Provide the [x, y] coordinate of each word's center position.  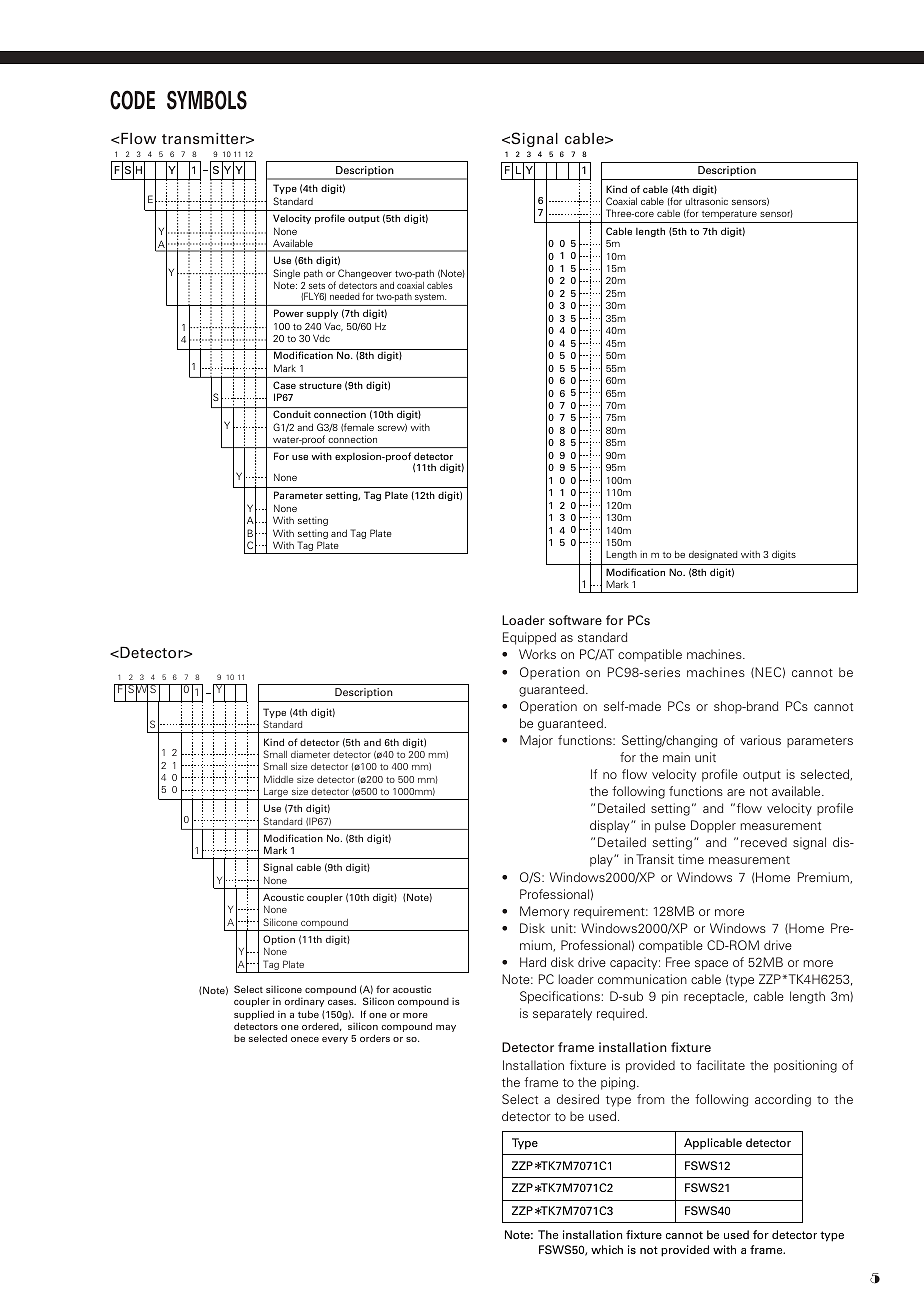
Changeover [365, 274]
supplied [254, 1015]
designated [713, 555]
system [430, 298]
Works [537, 654]
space [711, 965]
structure [320, 385]
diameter [310, 754]
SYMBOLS [207, 100]
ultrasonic [707, 201]
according [783, 1100]
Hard [533, 962]
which [607, 1249]
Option [279, 941]
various [760, 740]
